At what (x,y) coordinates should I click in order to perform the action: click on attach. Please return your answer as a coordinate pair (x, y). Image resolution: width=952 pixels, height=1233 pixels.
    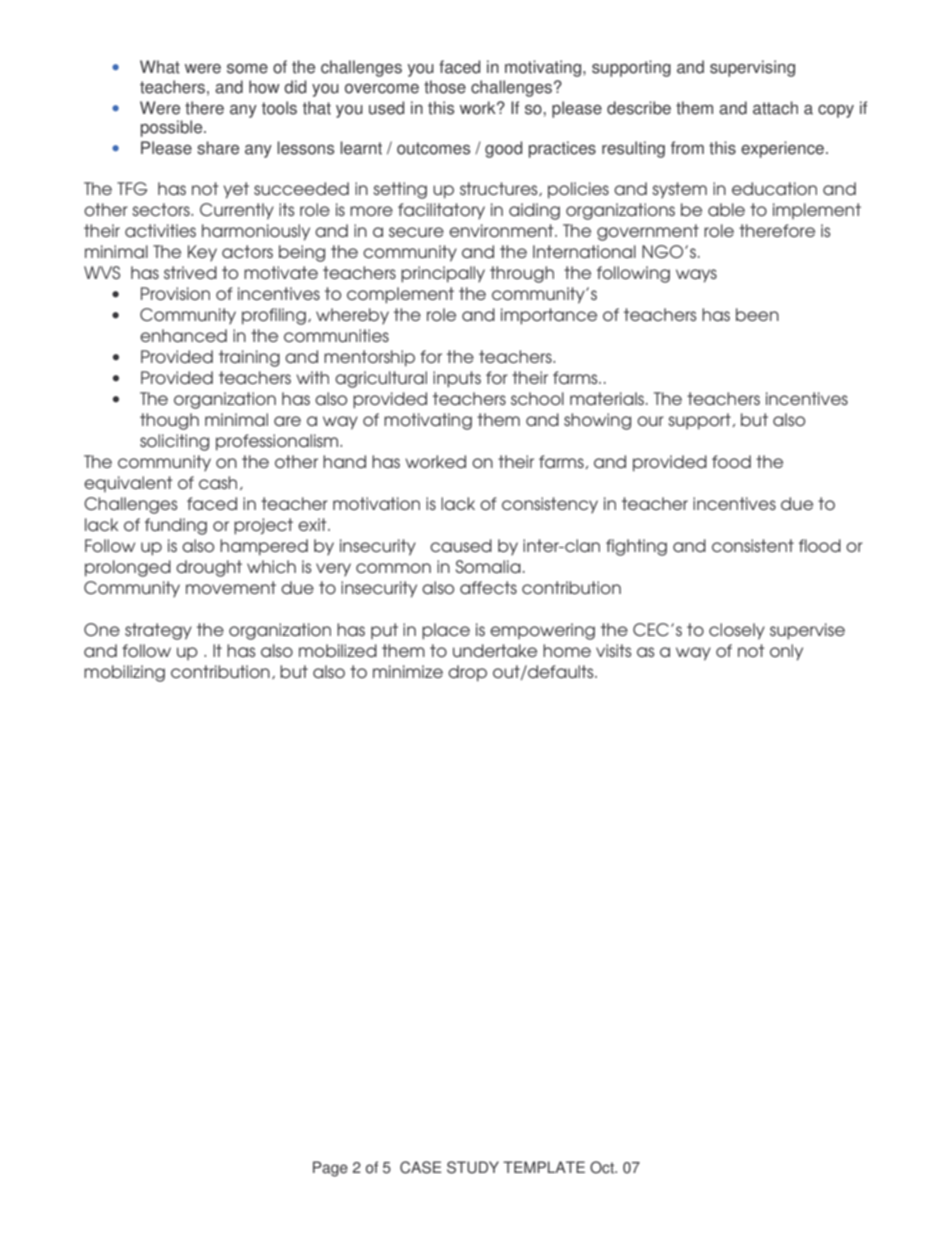
    Looking at the image, I should click on (775, 108).
